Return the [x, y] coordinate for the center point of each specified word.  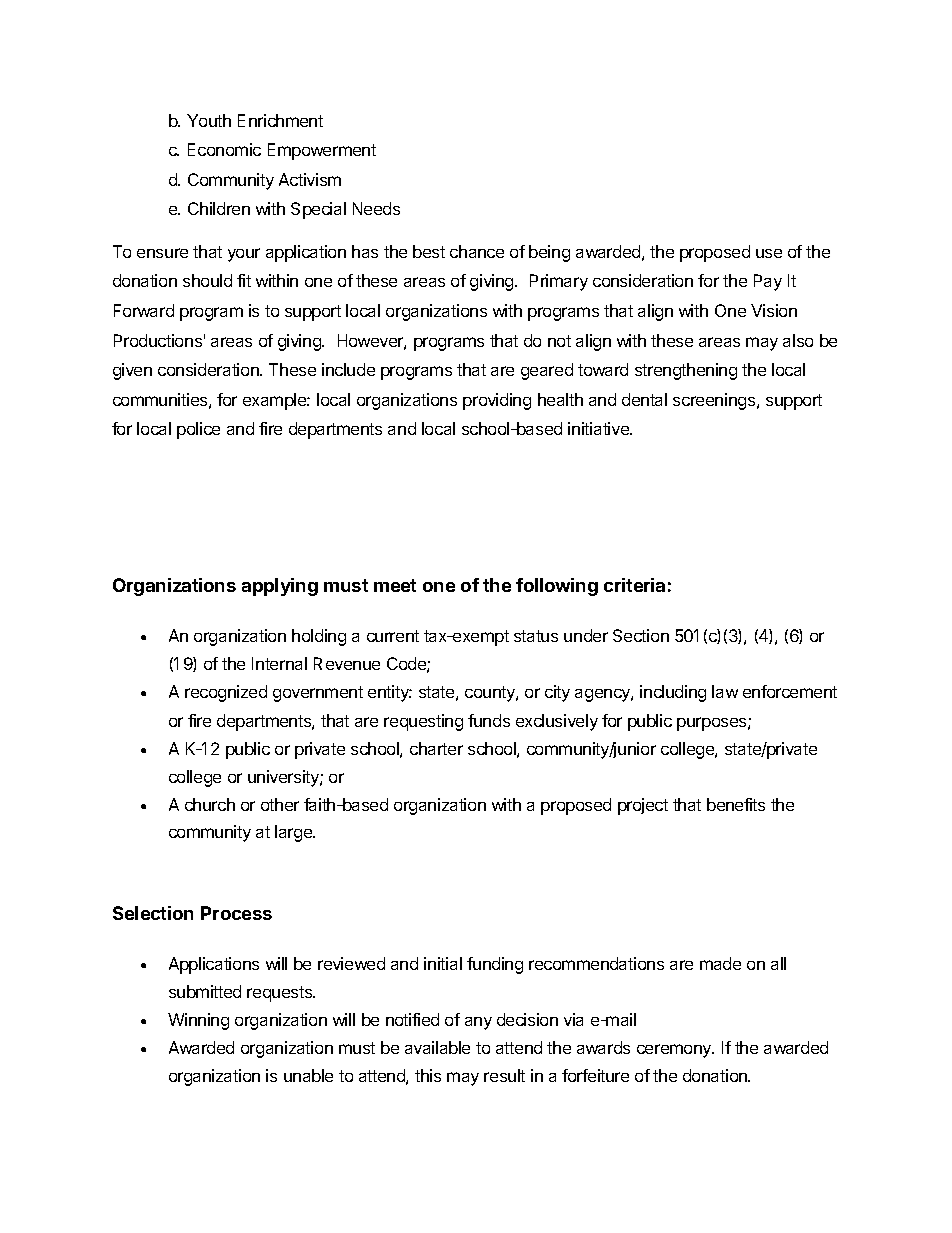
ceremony [675, 1051]
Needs [376, 208]
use [769, 253]
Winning [198, 1021]
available [437, 1047]
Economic [224, 149]
